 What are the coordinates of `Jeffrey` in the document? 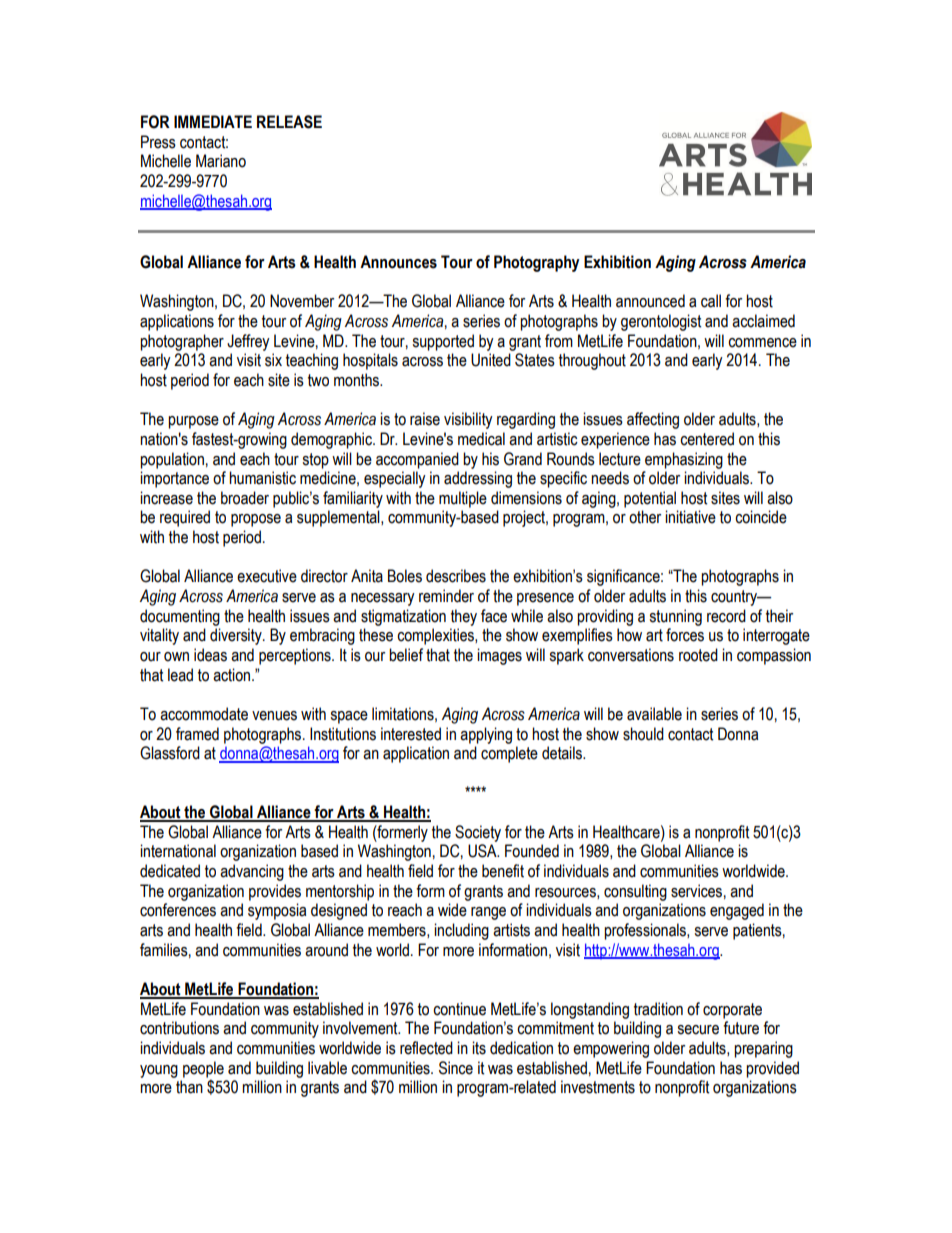 It's located at (248, 342).
